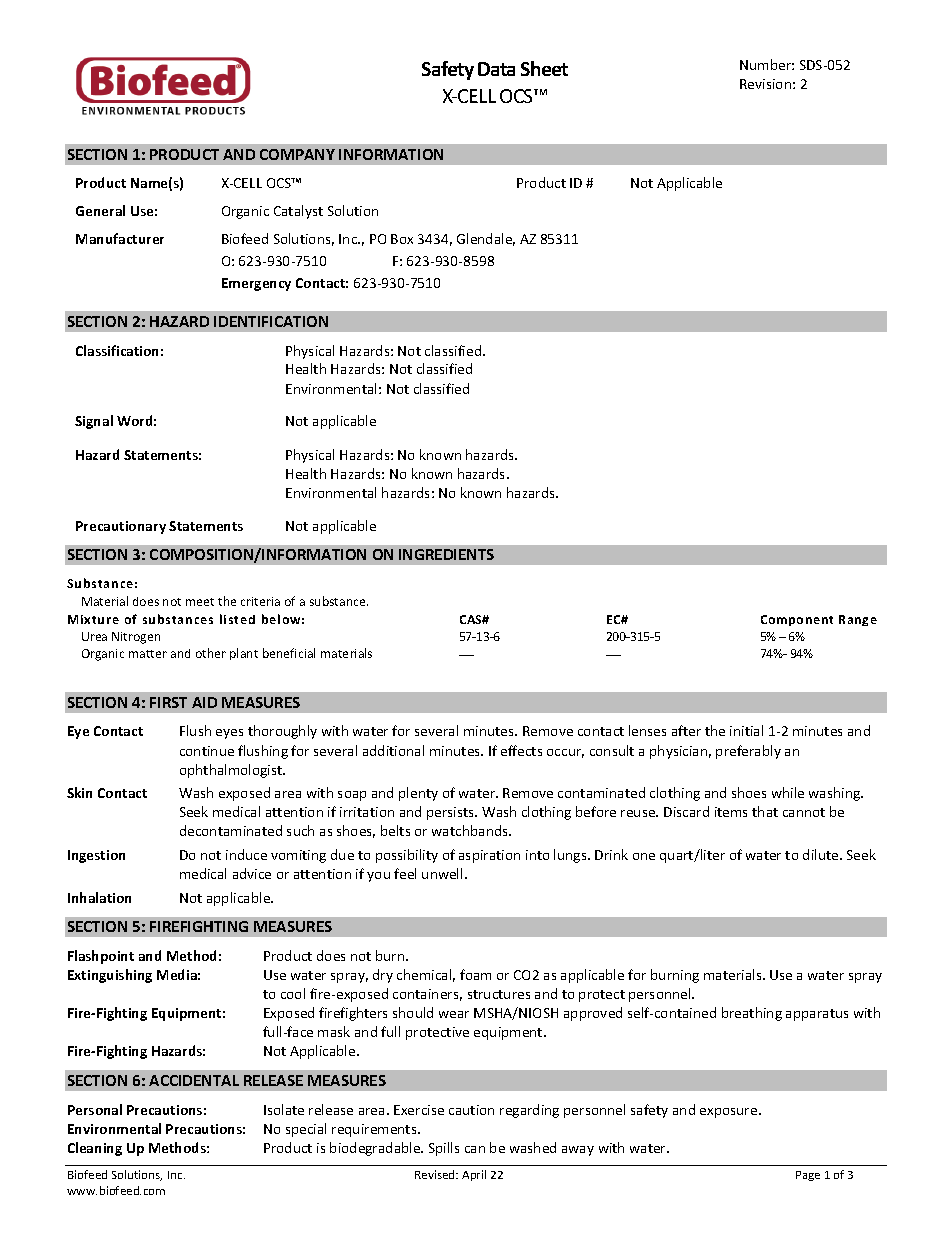  Describe the element at coordinates (95, 1149) in the page. I see `Cleaning` at that location.
